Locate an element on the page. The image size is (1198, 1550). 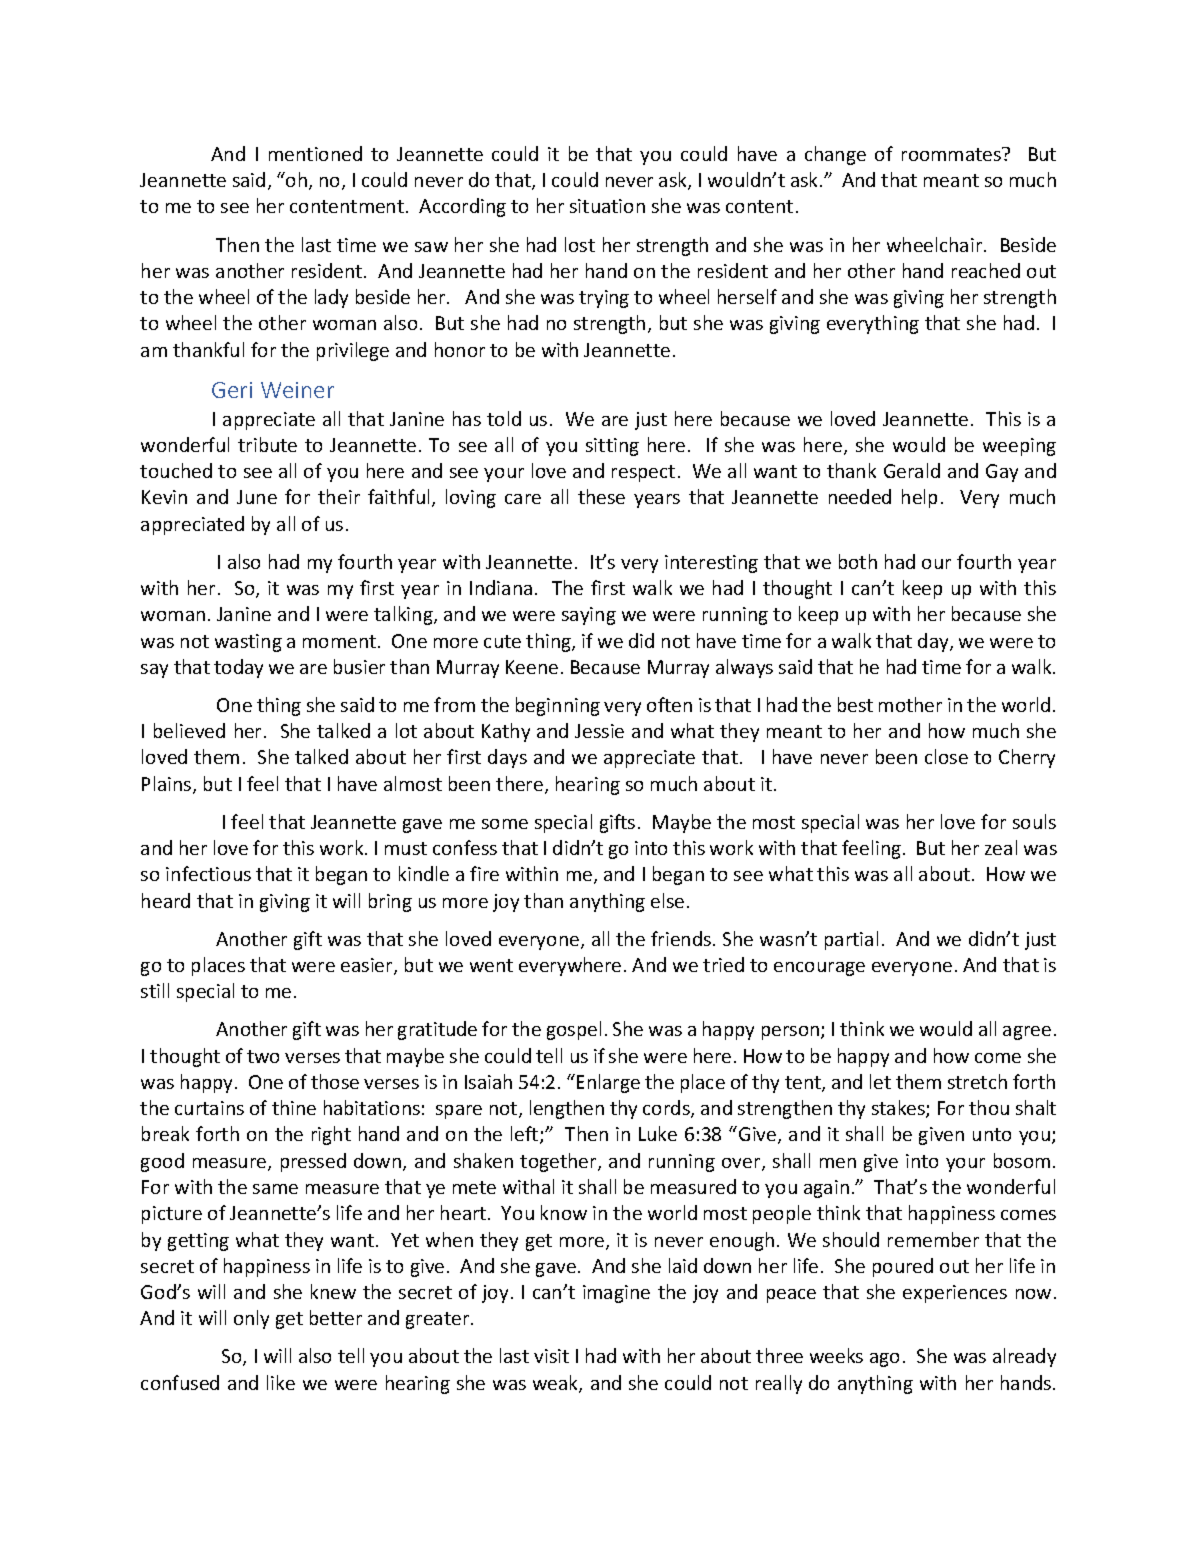
mentioned is located at coordinates (315, 153).
